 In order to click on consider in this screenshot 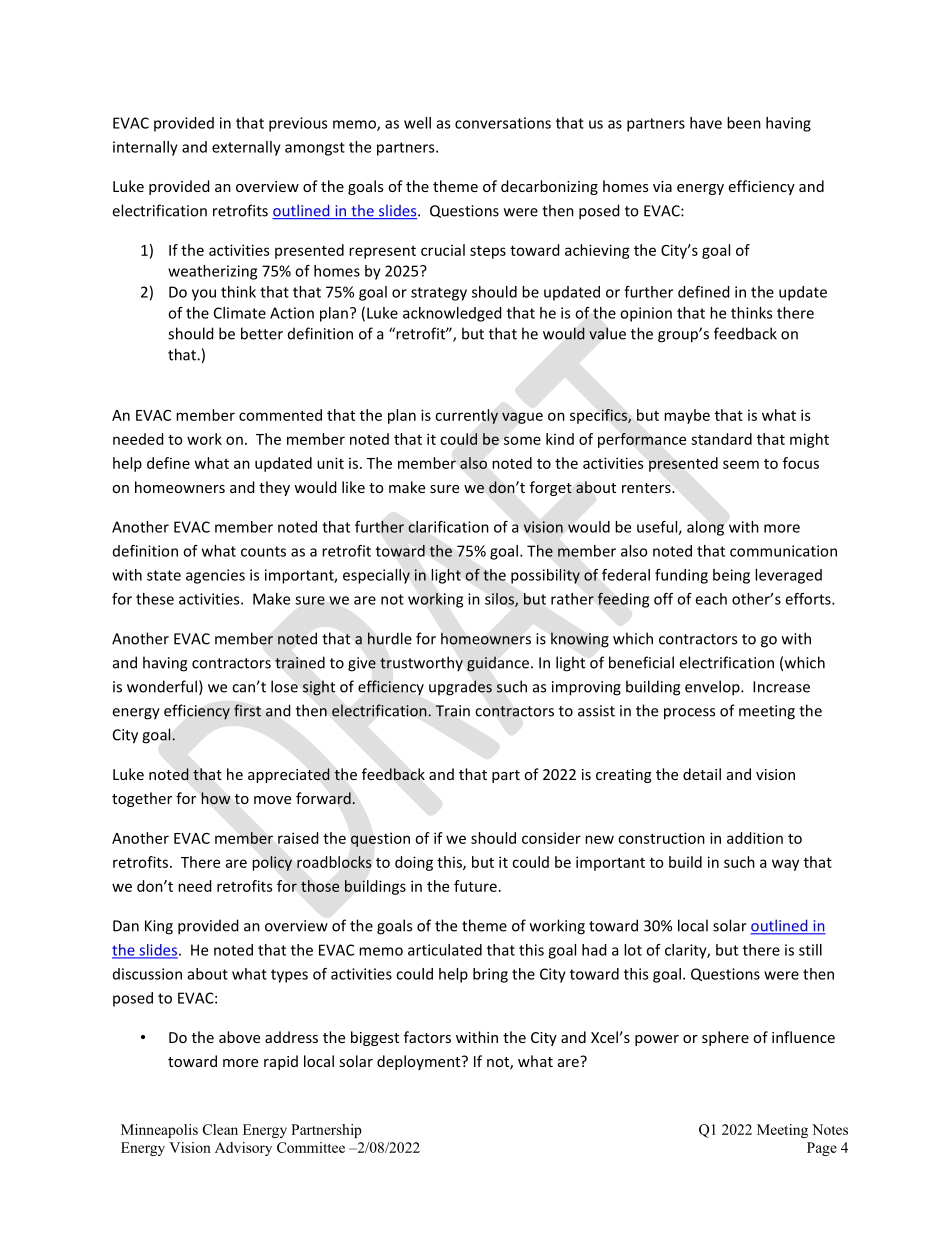, I will do `click(551, 838)`.
